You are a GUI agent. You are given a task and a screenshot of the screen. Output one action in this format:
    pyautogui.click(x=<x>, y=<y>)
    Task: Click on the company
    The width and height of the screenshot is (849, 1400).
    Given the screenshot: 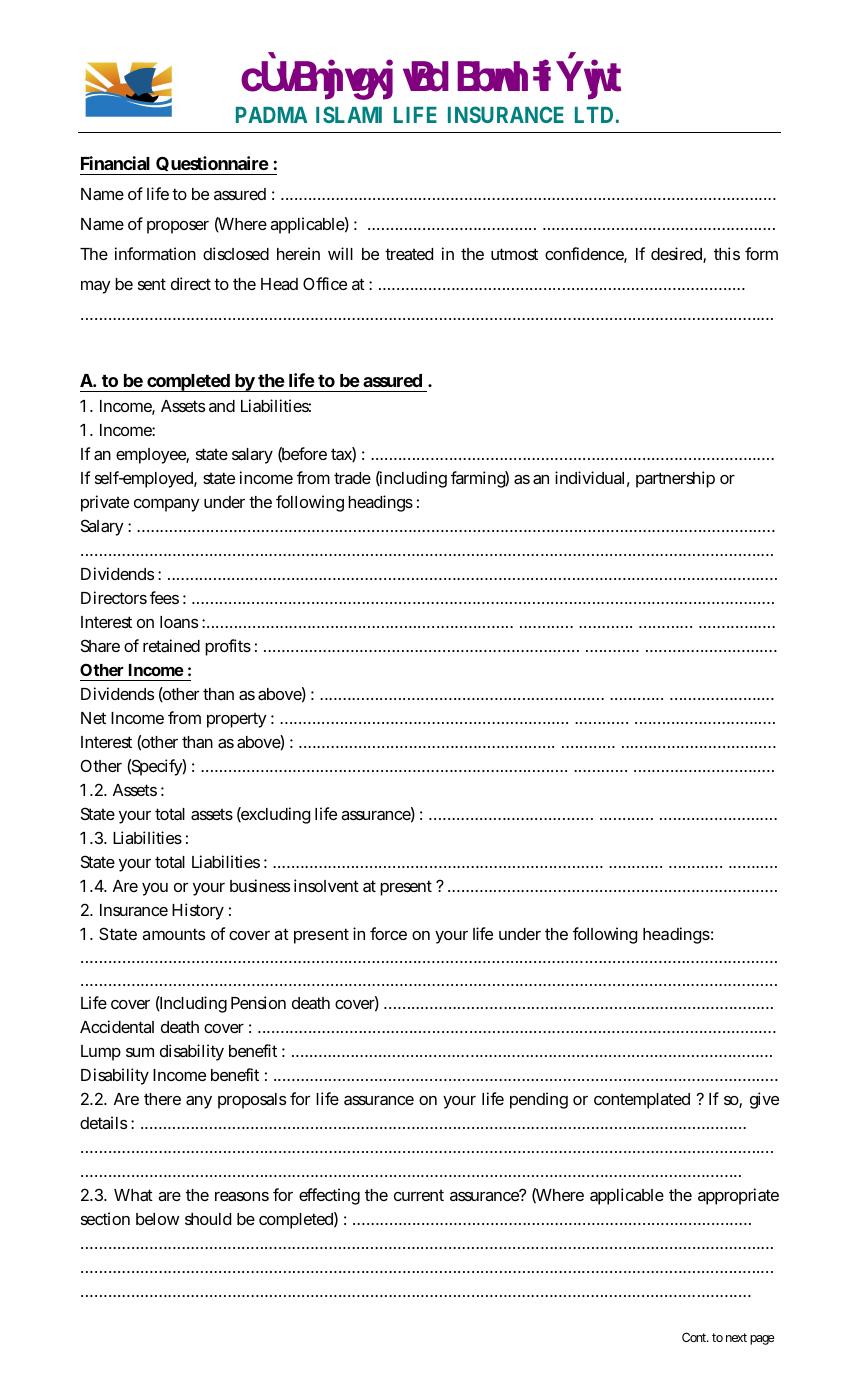 What is the action you would take?
    pyautogui.click(x=167, y=505)
